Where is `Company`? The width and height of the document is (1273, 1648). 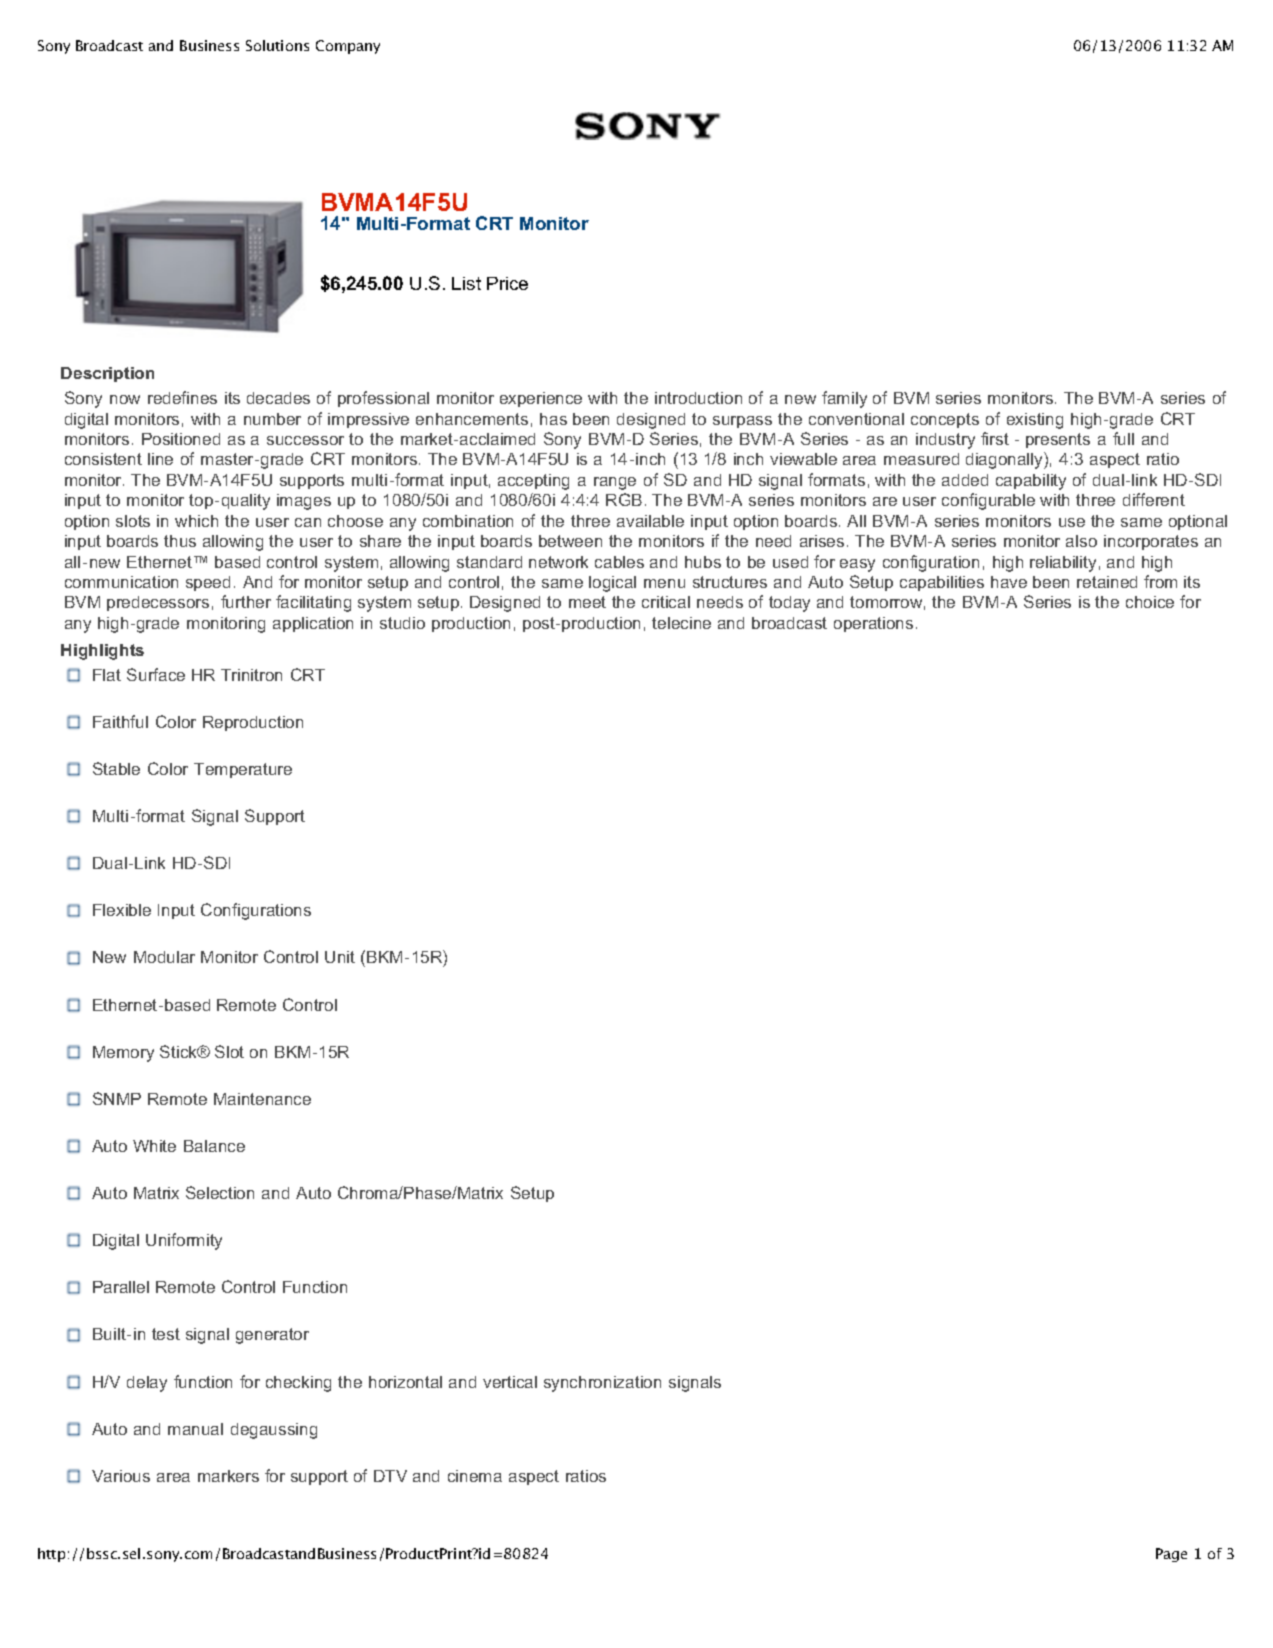
Company is located at coordinates (348, 47).
